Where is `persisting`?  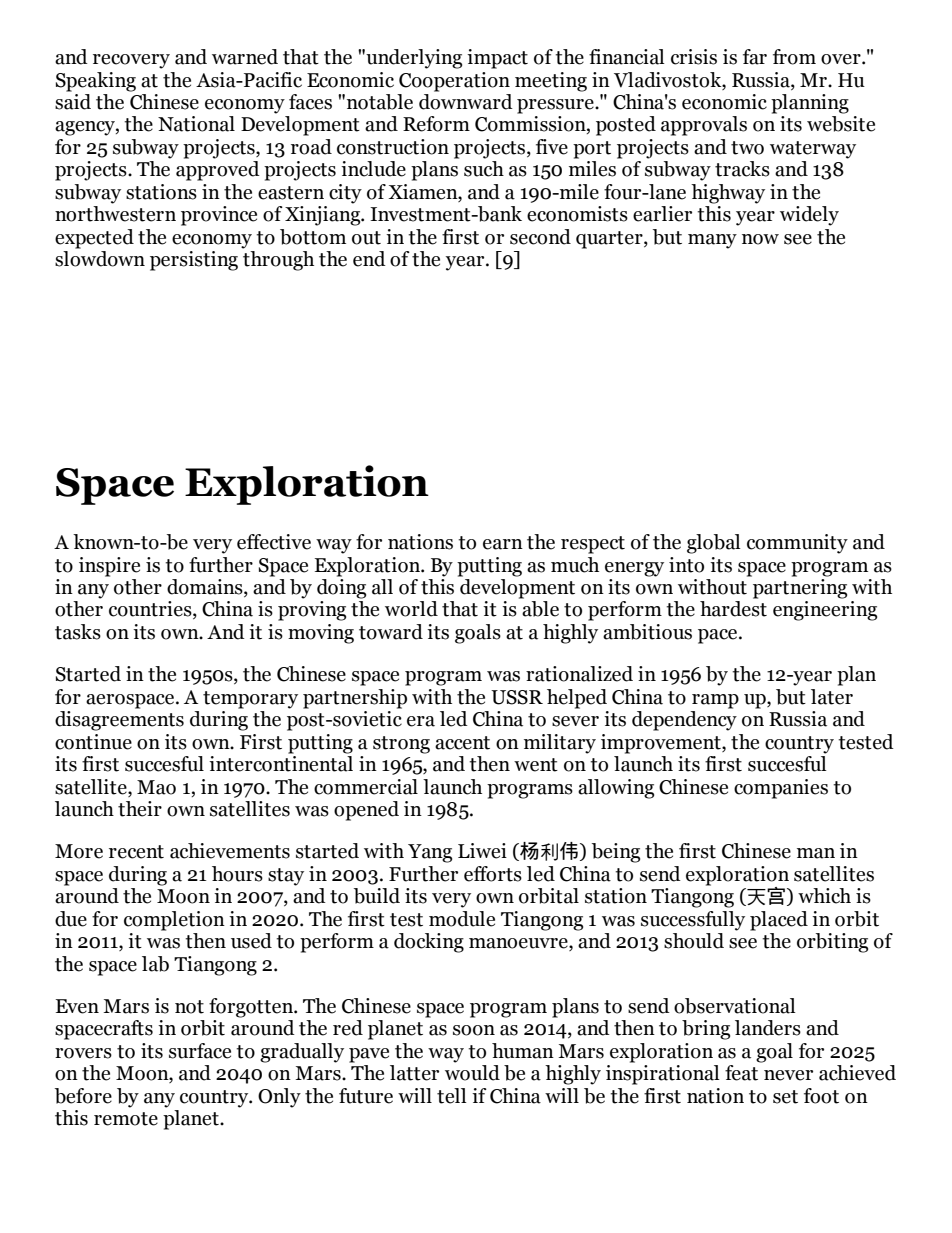 persisting is located at coordinates (194, 261).
